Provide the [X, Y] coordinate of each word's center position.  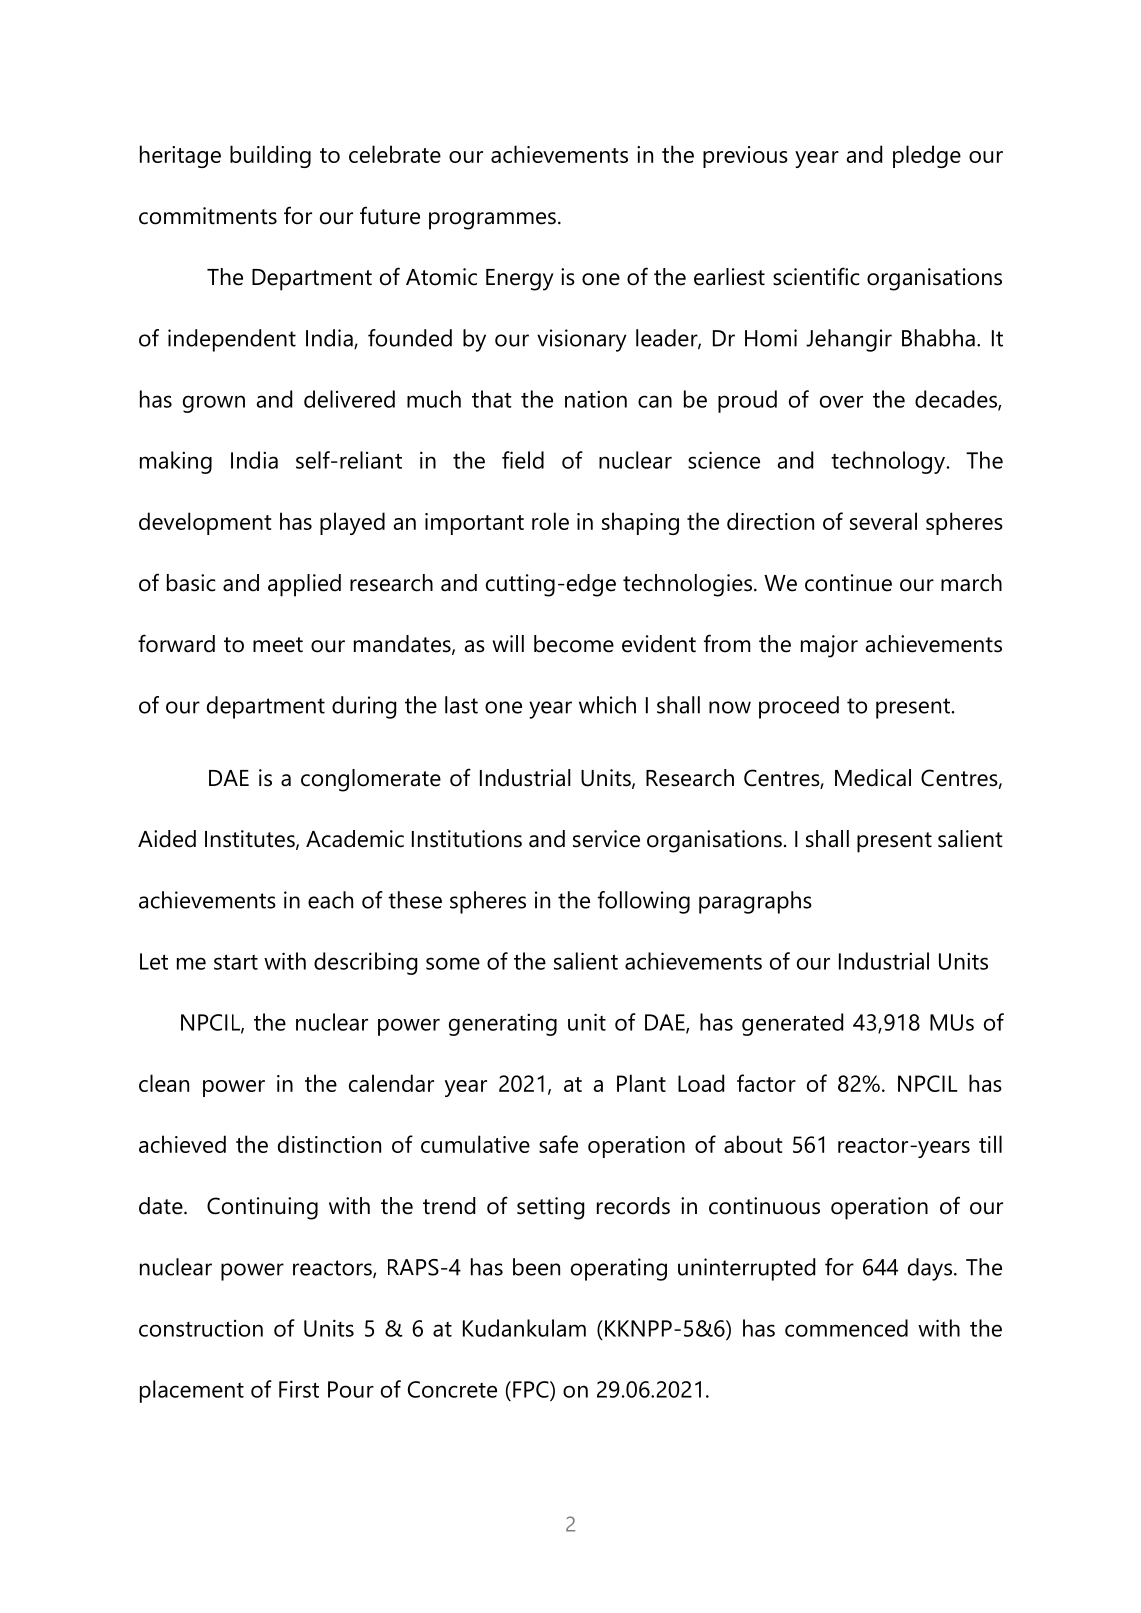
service [606, 839]
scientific [816, 276]
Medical [873, 778]
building [270, 156]
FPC [532, 1389]
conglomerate [371, 780]
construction [201, 1328]
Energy [520, 280]
